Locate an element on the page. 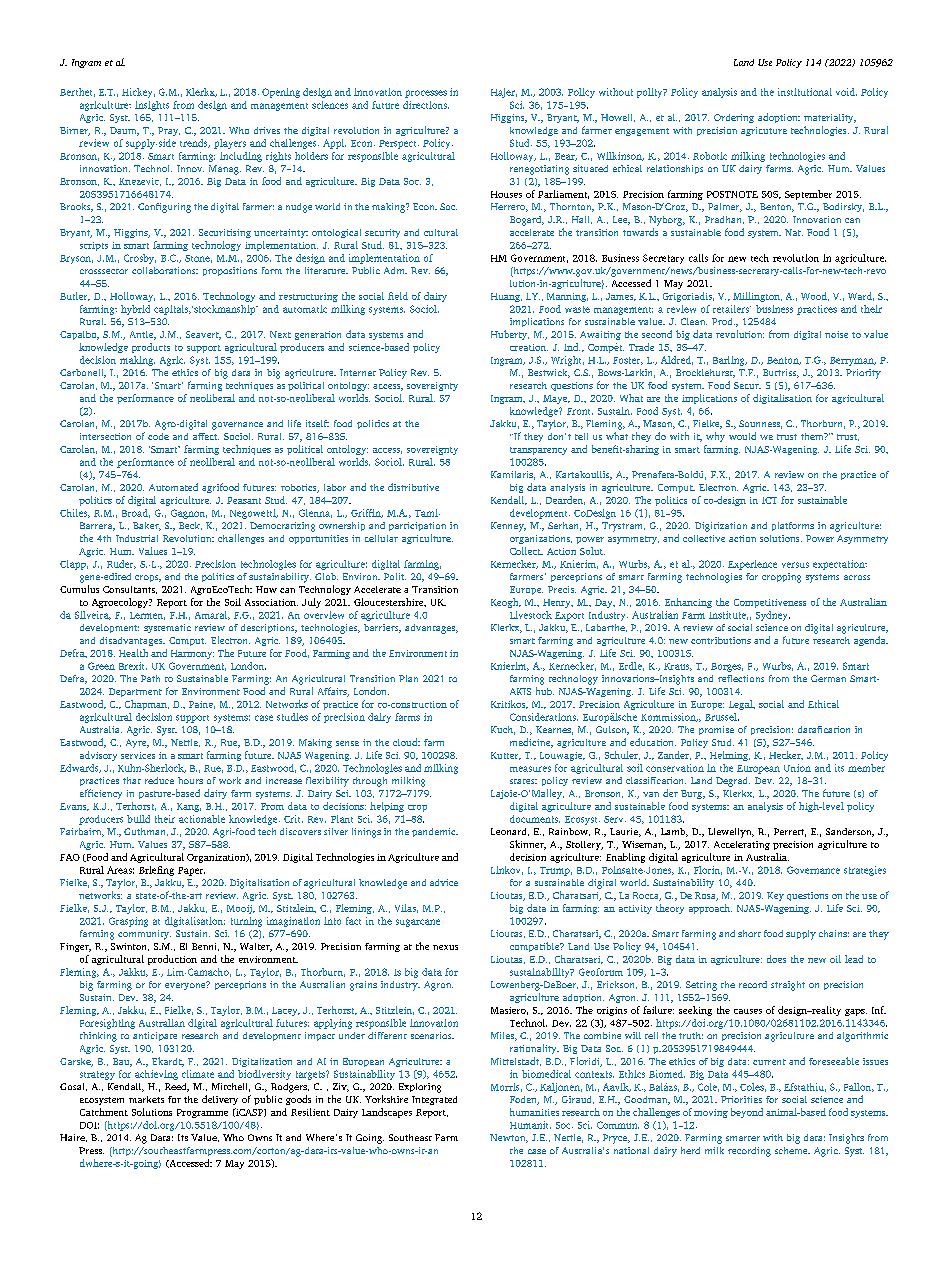  Harmony is located at coordinates (192, 654).
